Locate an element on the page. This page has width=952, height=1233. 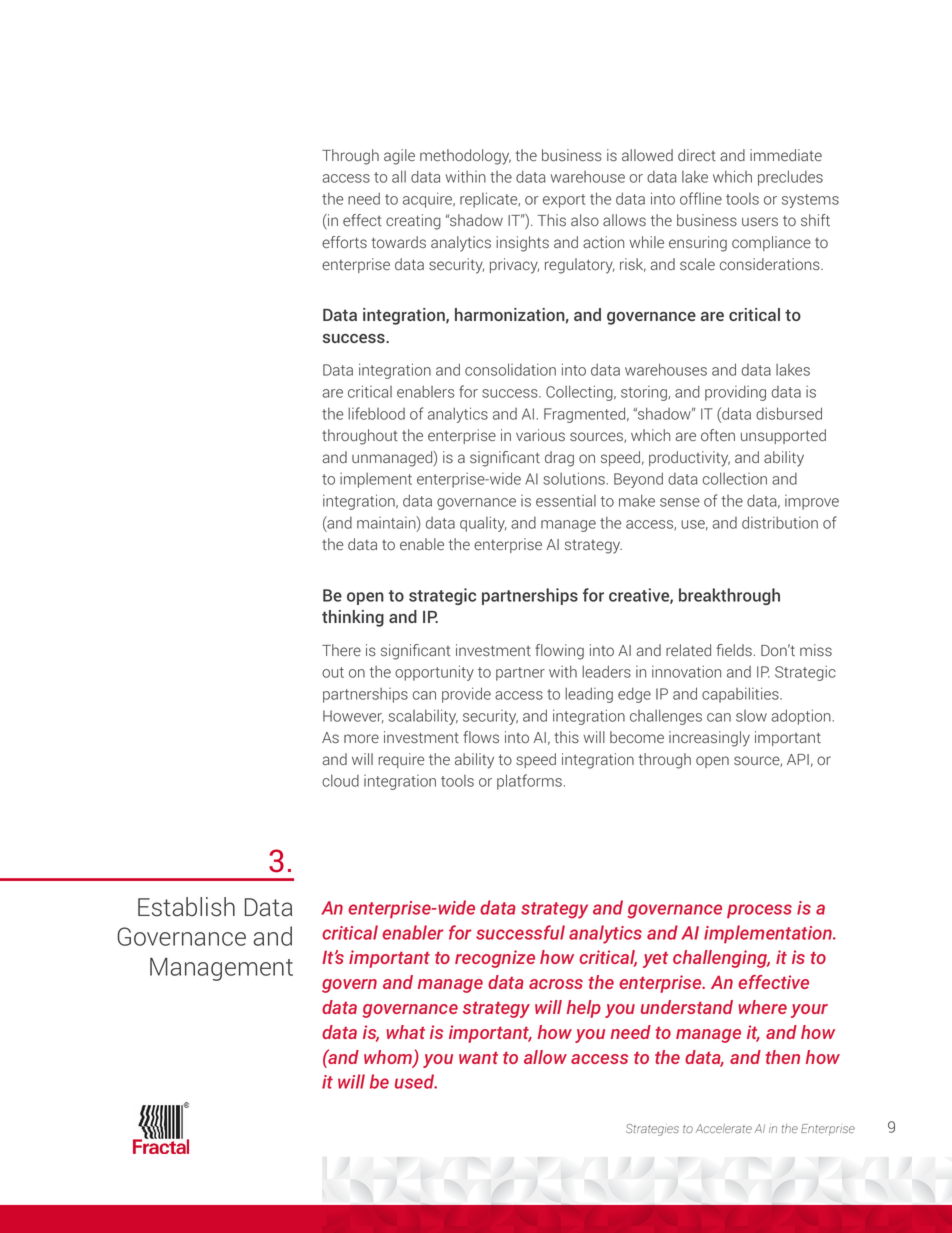
fields is located at coordinates (734, 650).
